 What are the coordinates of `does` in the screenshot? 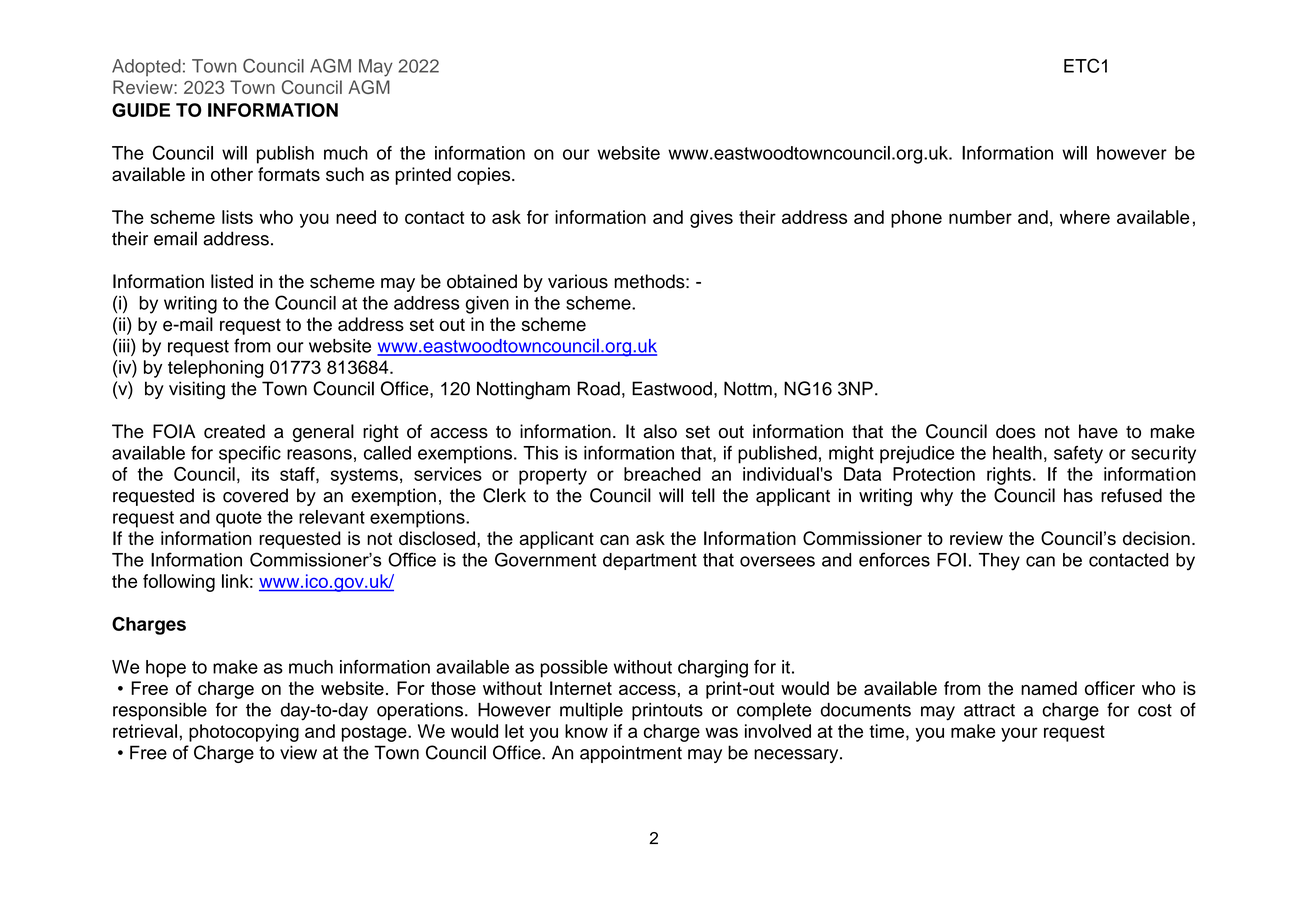 It's located at (1016, 431).
